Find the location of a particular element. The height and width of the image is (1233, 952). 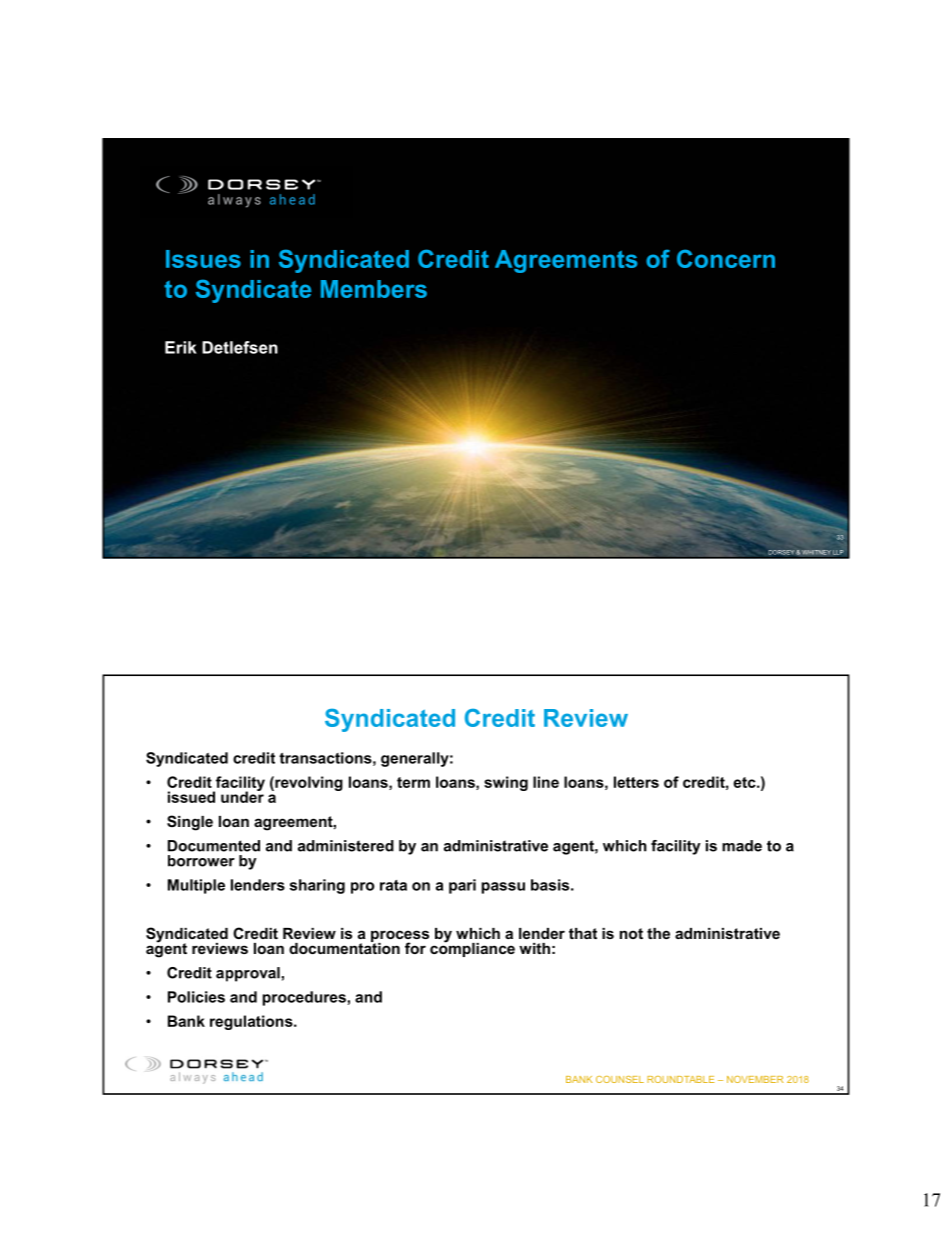

Members is located at coordinates (374, 289).
